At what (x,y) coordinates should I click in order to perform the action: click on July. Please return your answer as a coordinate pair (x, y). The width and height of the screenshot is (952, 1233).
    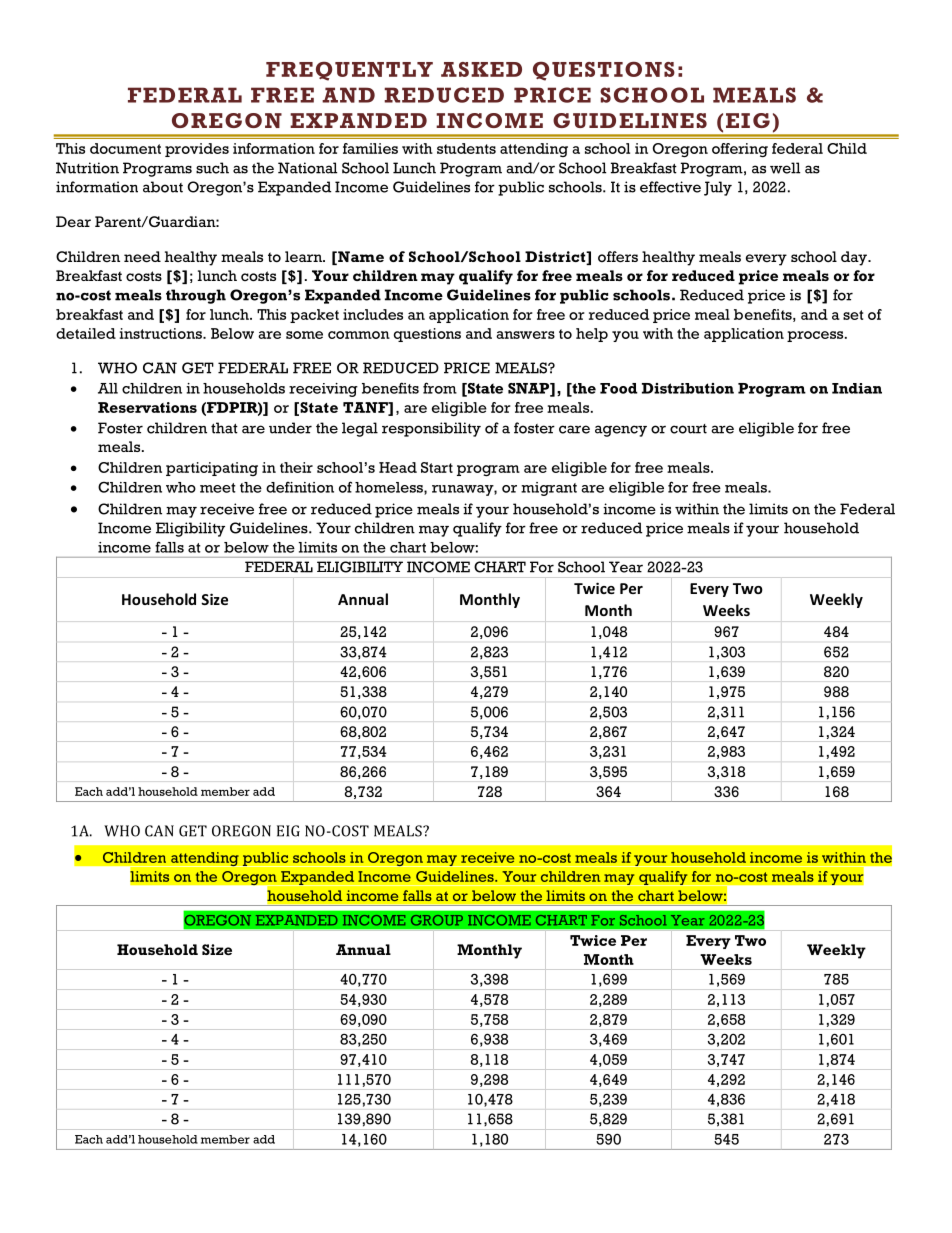
    Looking at the image, I should click on (718, 188).
